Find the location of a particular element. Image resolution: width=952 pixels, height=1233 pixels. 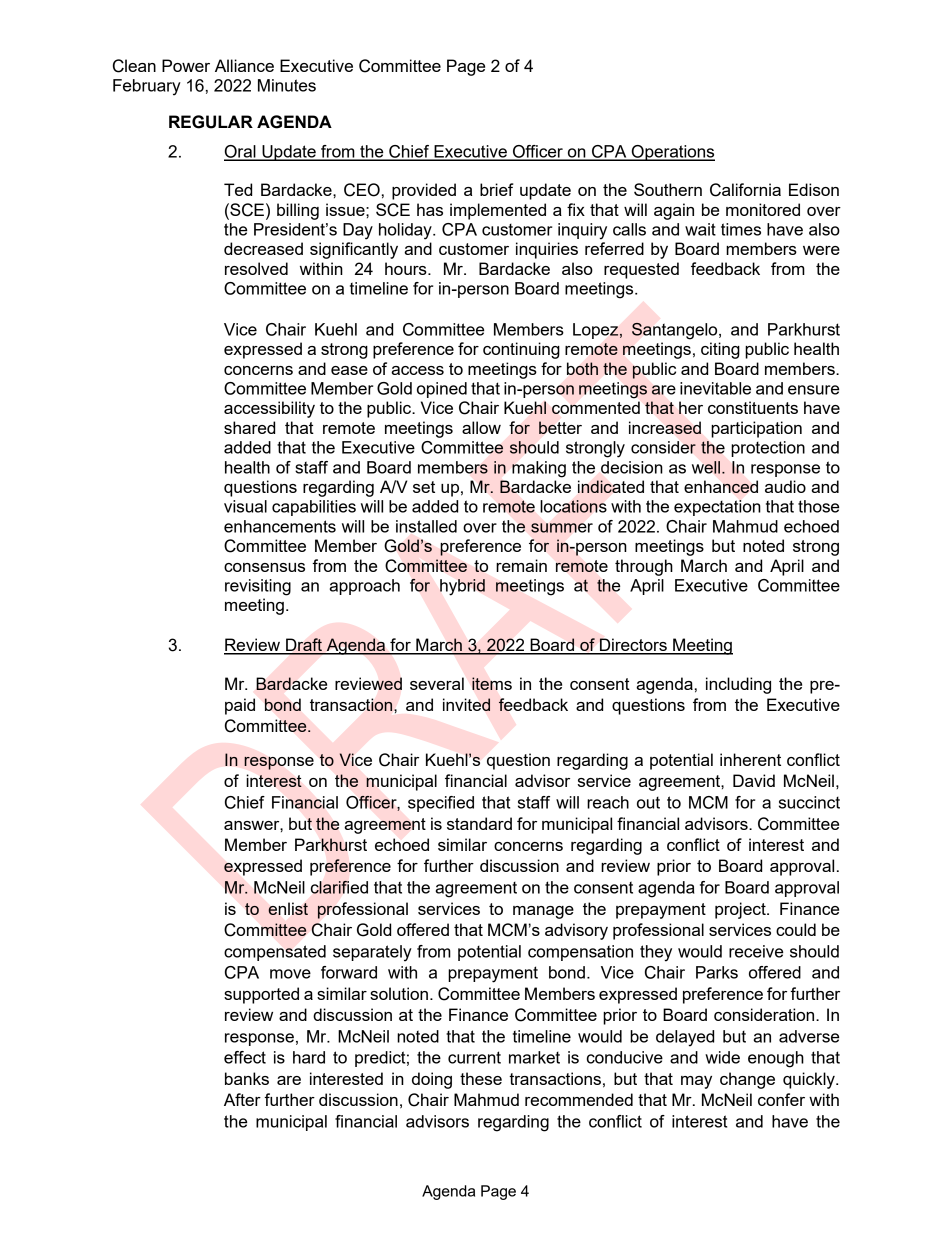

change is located at coordinates (747, 1080).
